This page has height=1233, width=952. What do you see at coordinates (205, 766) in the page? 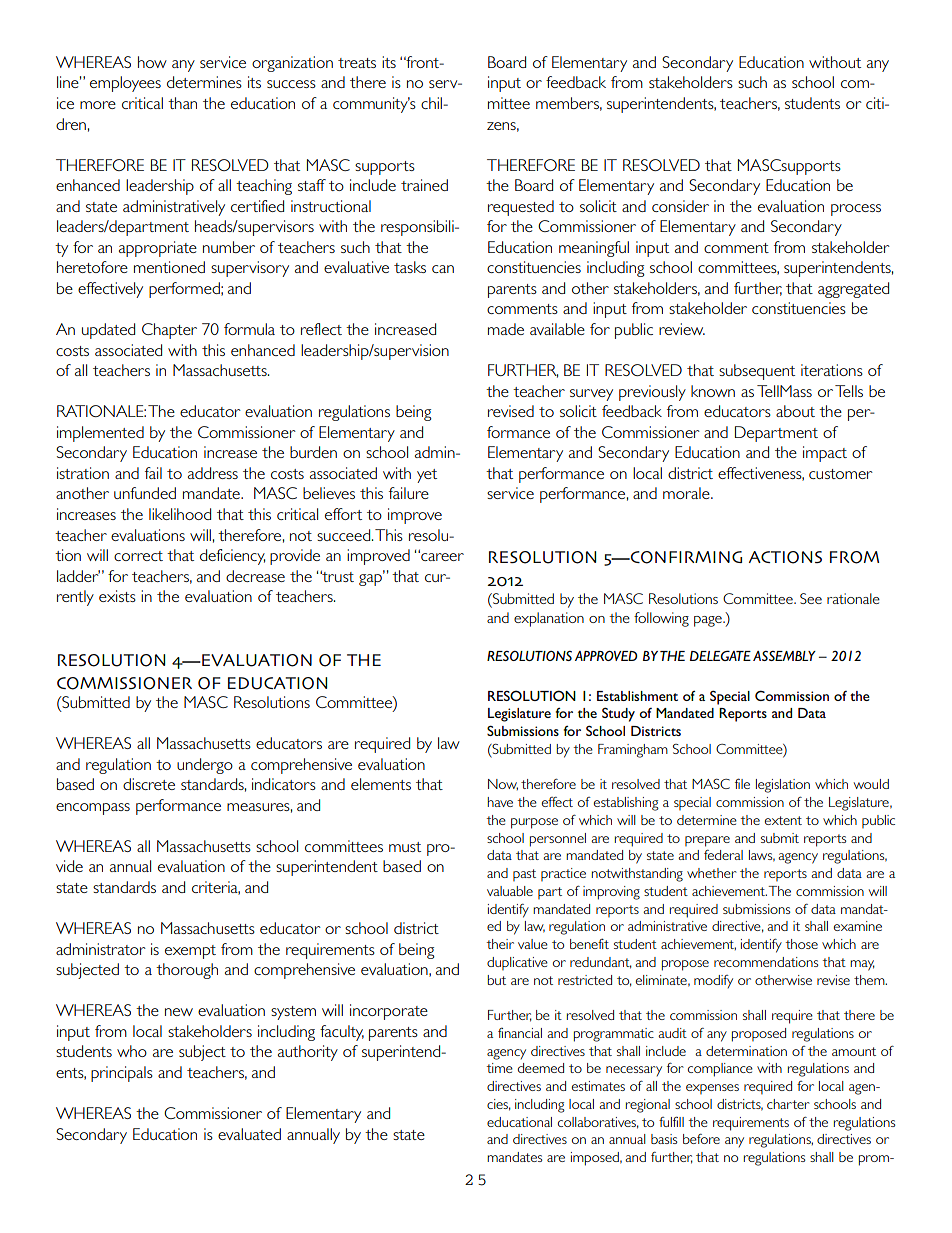
I see `undergo` at bounding box center [205, 766].
